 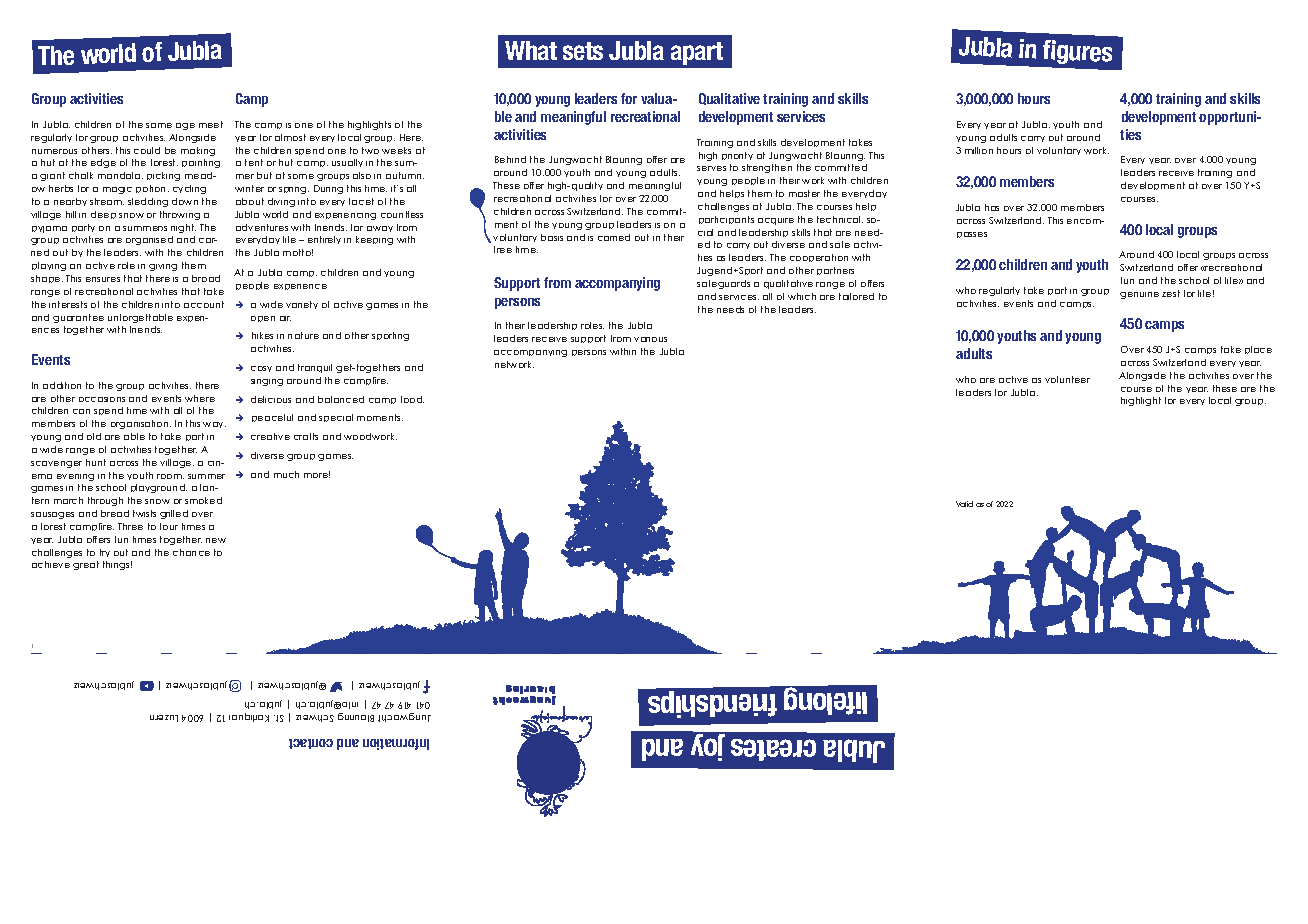 What do you see at coordinates (191, 552) in the image?
I see `chance` at bounding box center [191, 552].
